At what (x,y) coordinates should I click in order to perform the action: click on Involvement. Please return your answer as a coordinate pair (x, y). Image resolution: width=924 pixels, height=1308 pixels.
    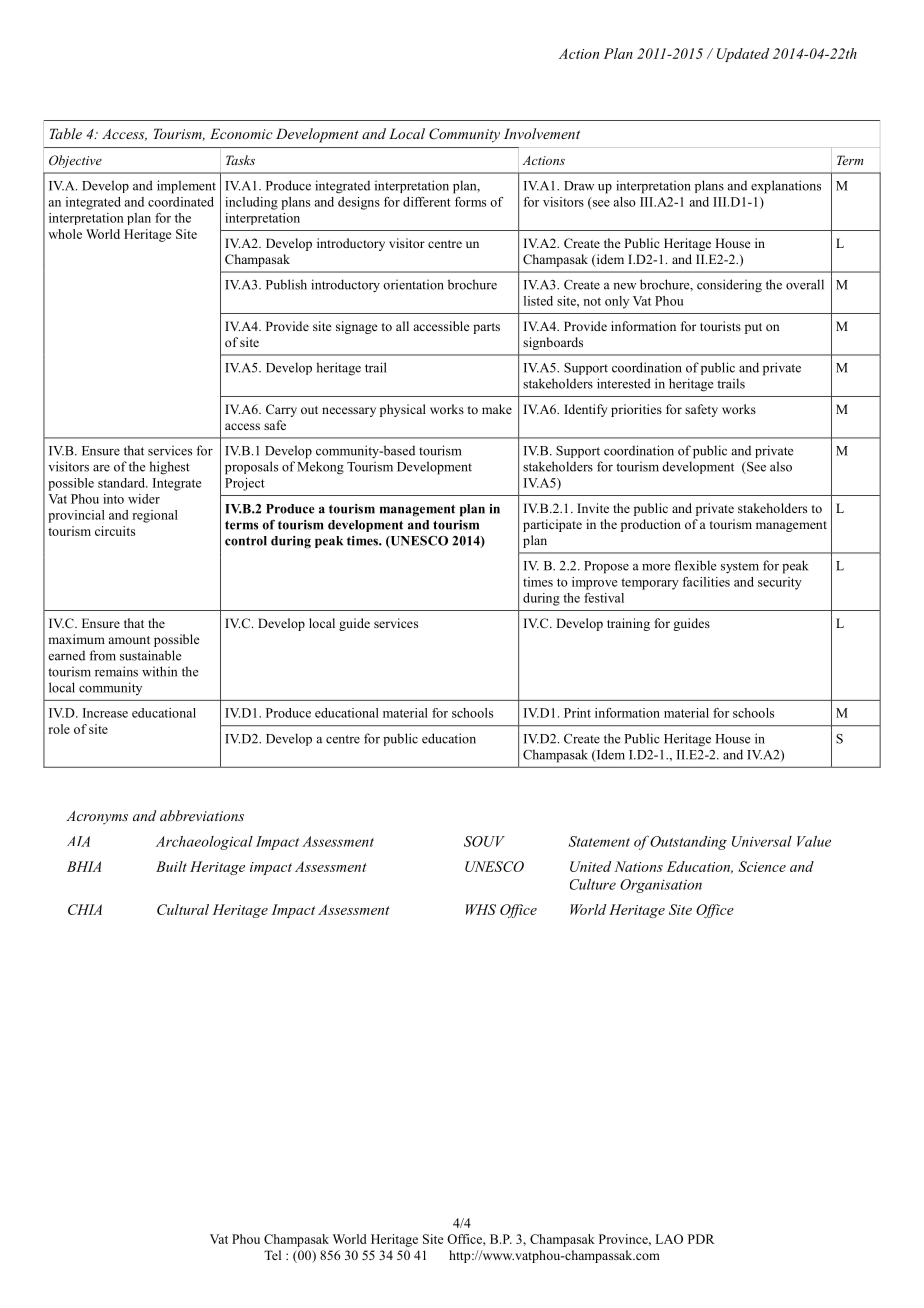
    Looking at the image, I should click on (542, 133).
